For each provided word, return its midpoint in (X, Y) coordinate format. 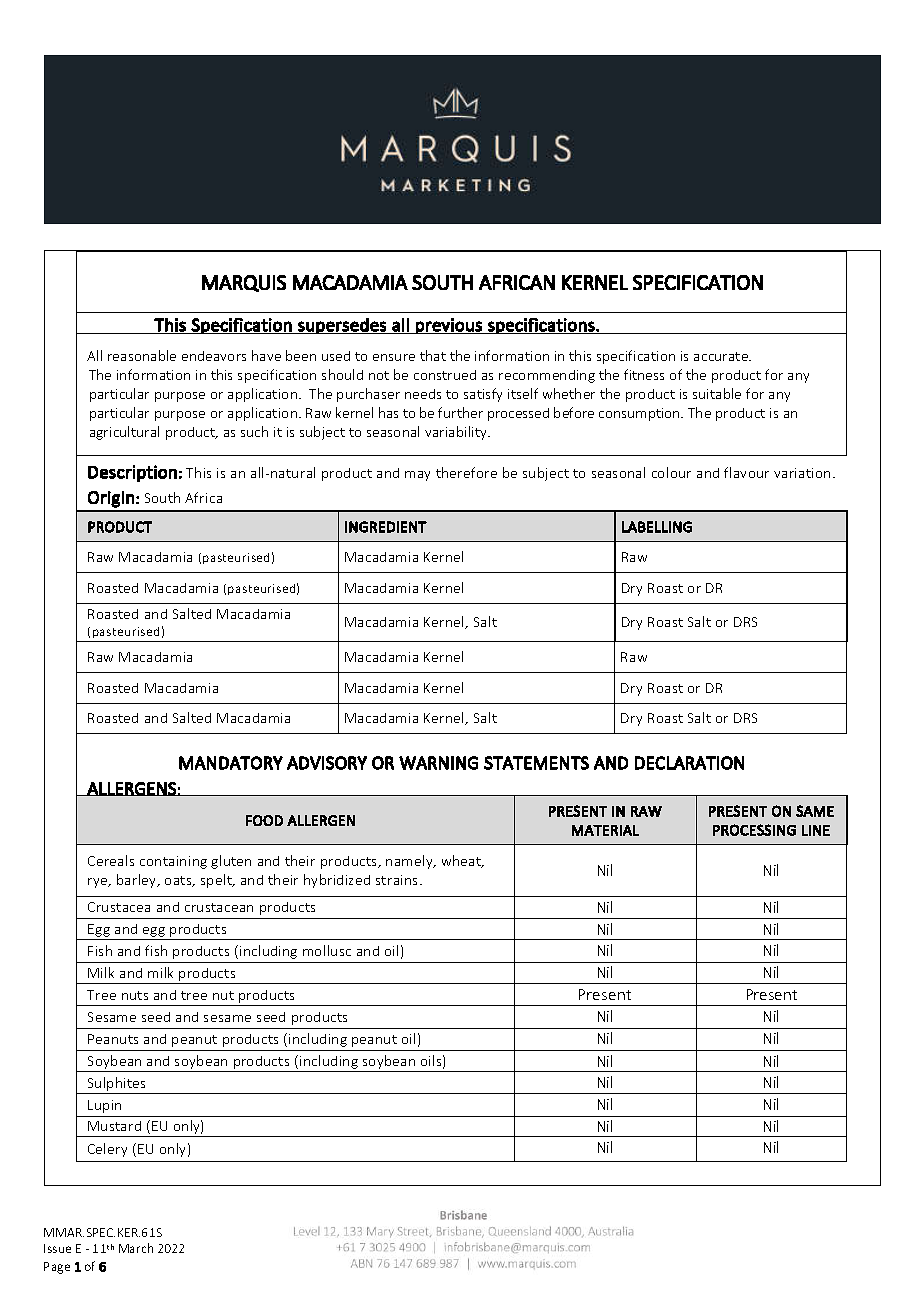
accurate (722, 356)
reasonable (142, 355)
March (136, 1248)
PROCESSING (754, 830)
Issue (57, 1248)
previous (449, 326)
